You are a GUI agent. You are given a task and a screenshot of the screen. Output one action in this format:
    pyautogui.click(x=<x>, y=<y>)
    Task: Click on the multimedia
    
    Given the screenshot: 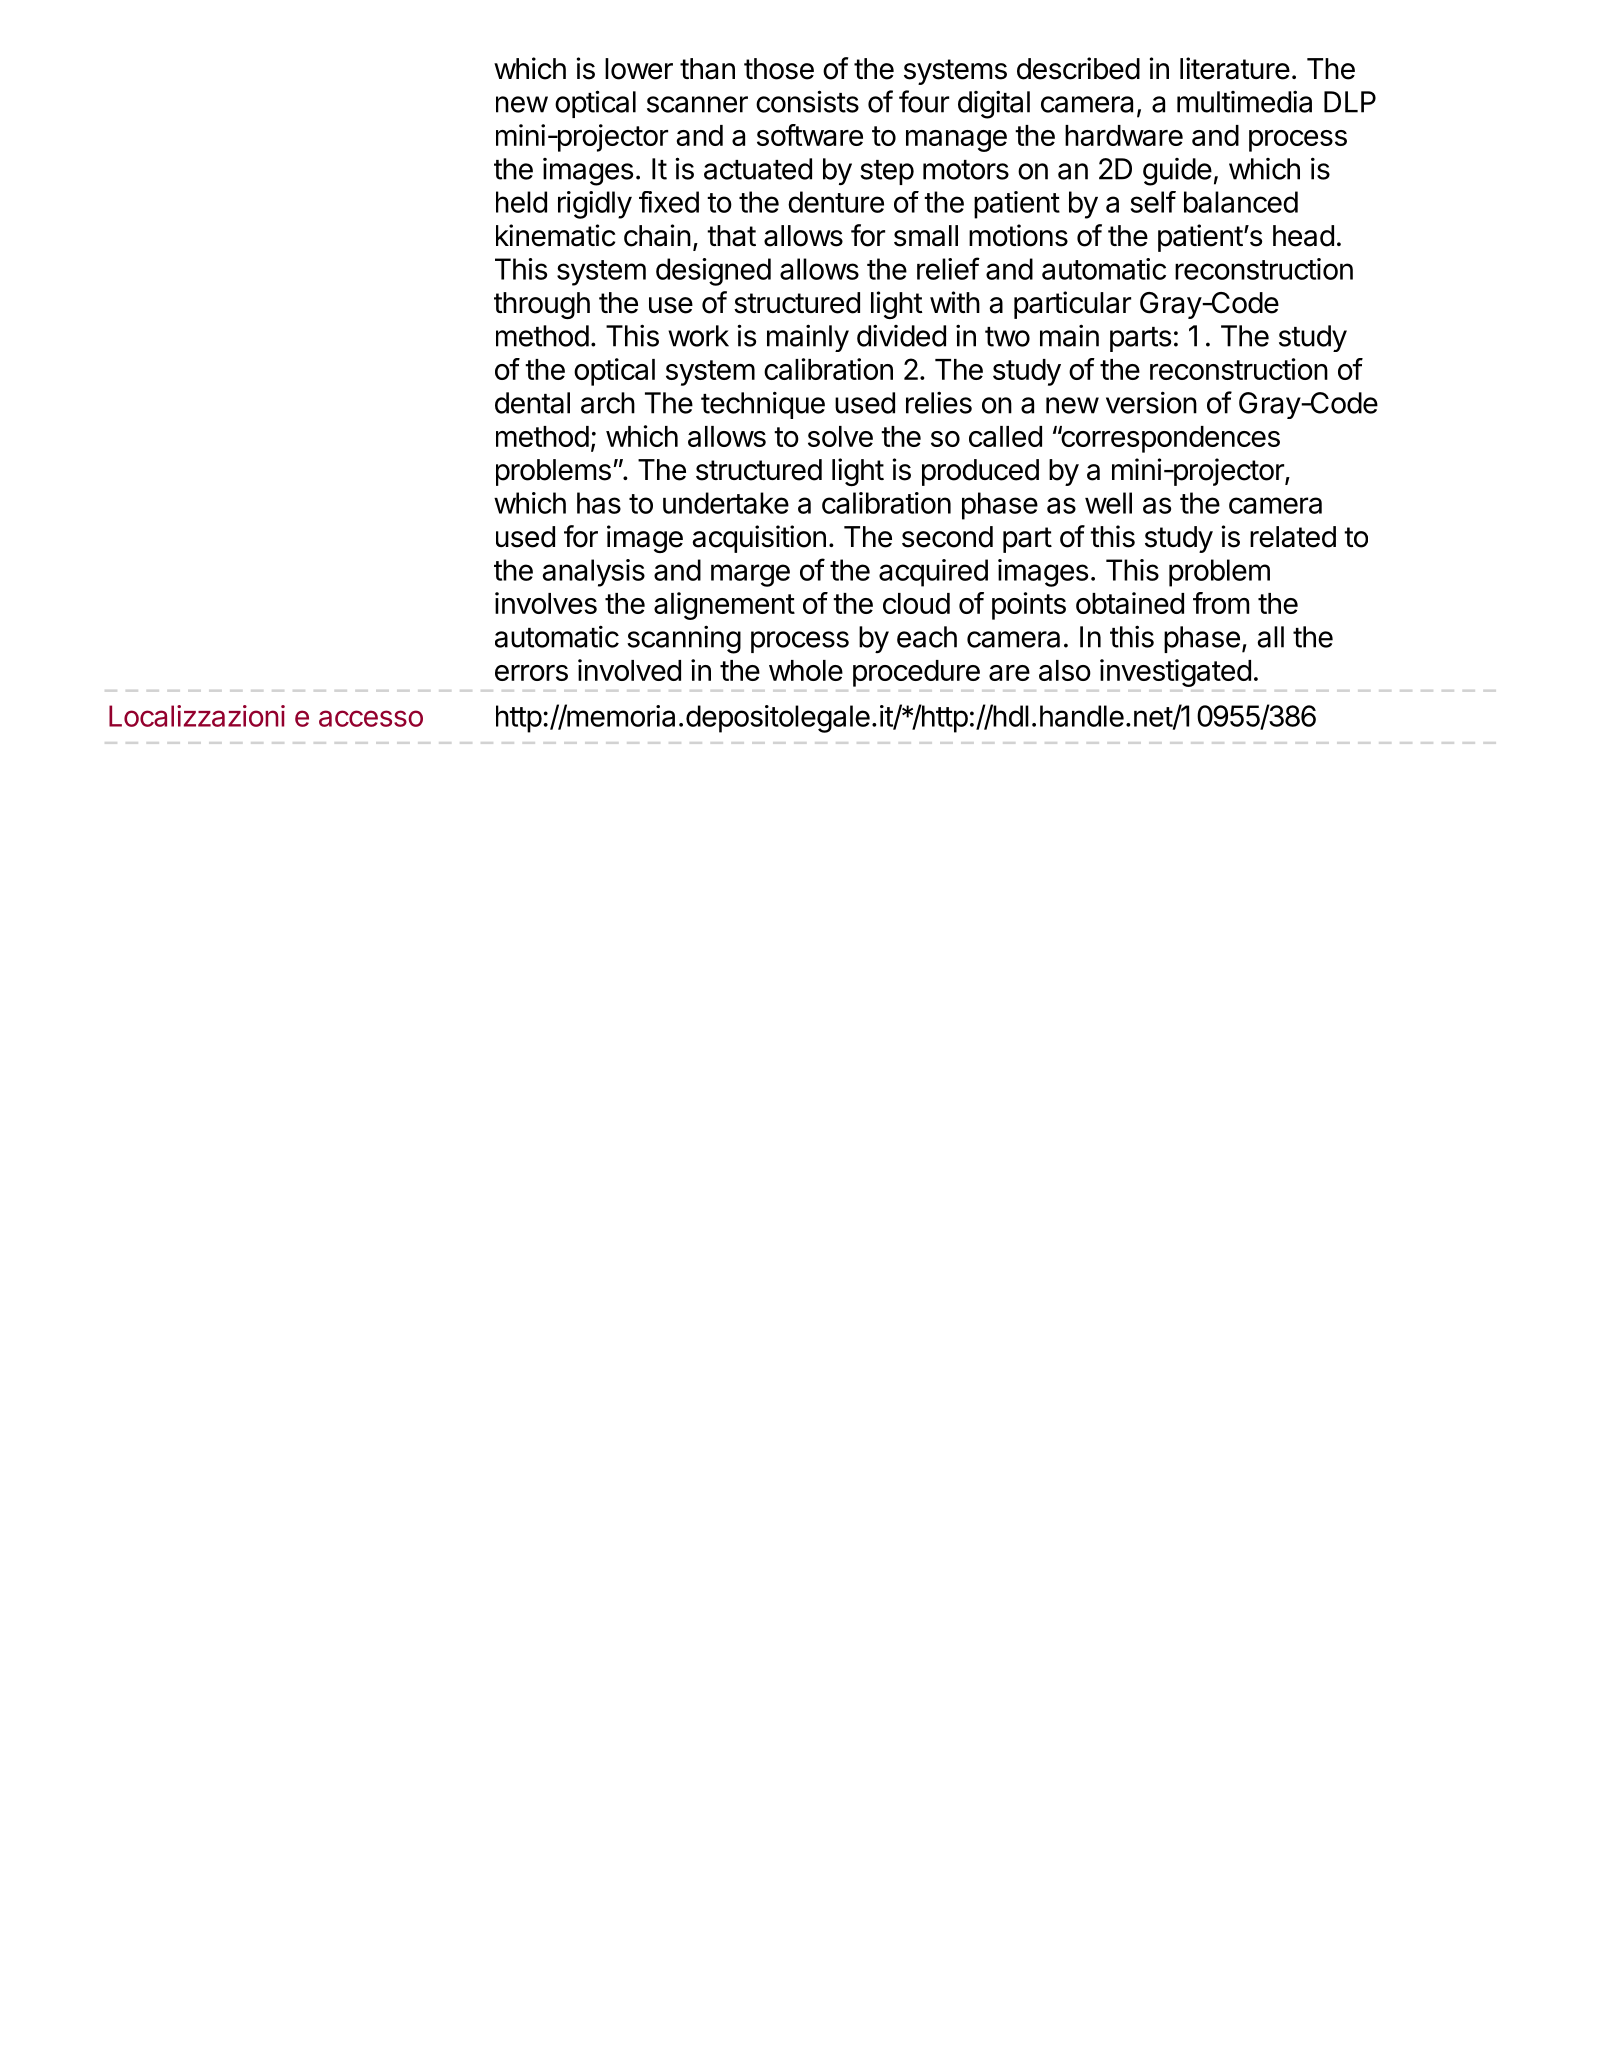 What is the action you would take?
    pyautogui.click(x=1244, y=101)
